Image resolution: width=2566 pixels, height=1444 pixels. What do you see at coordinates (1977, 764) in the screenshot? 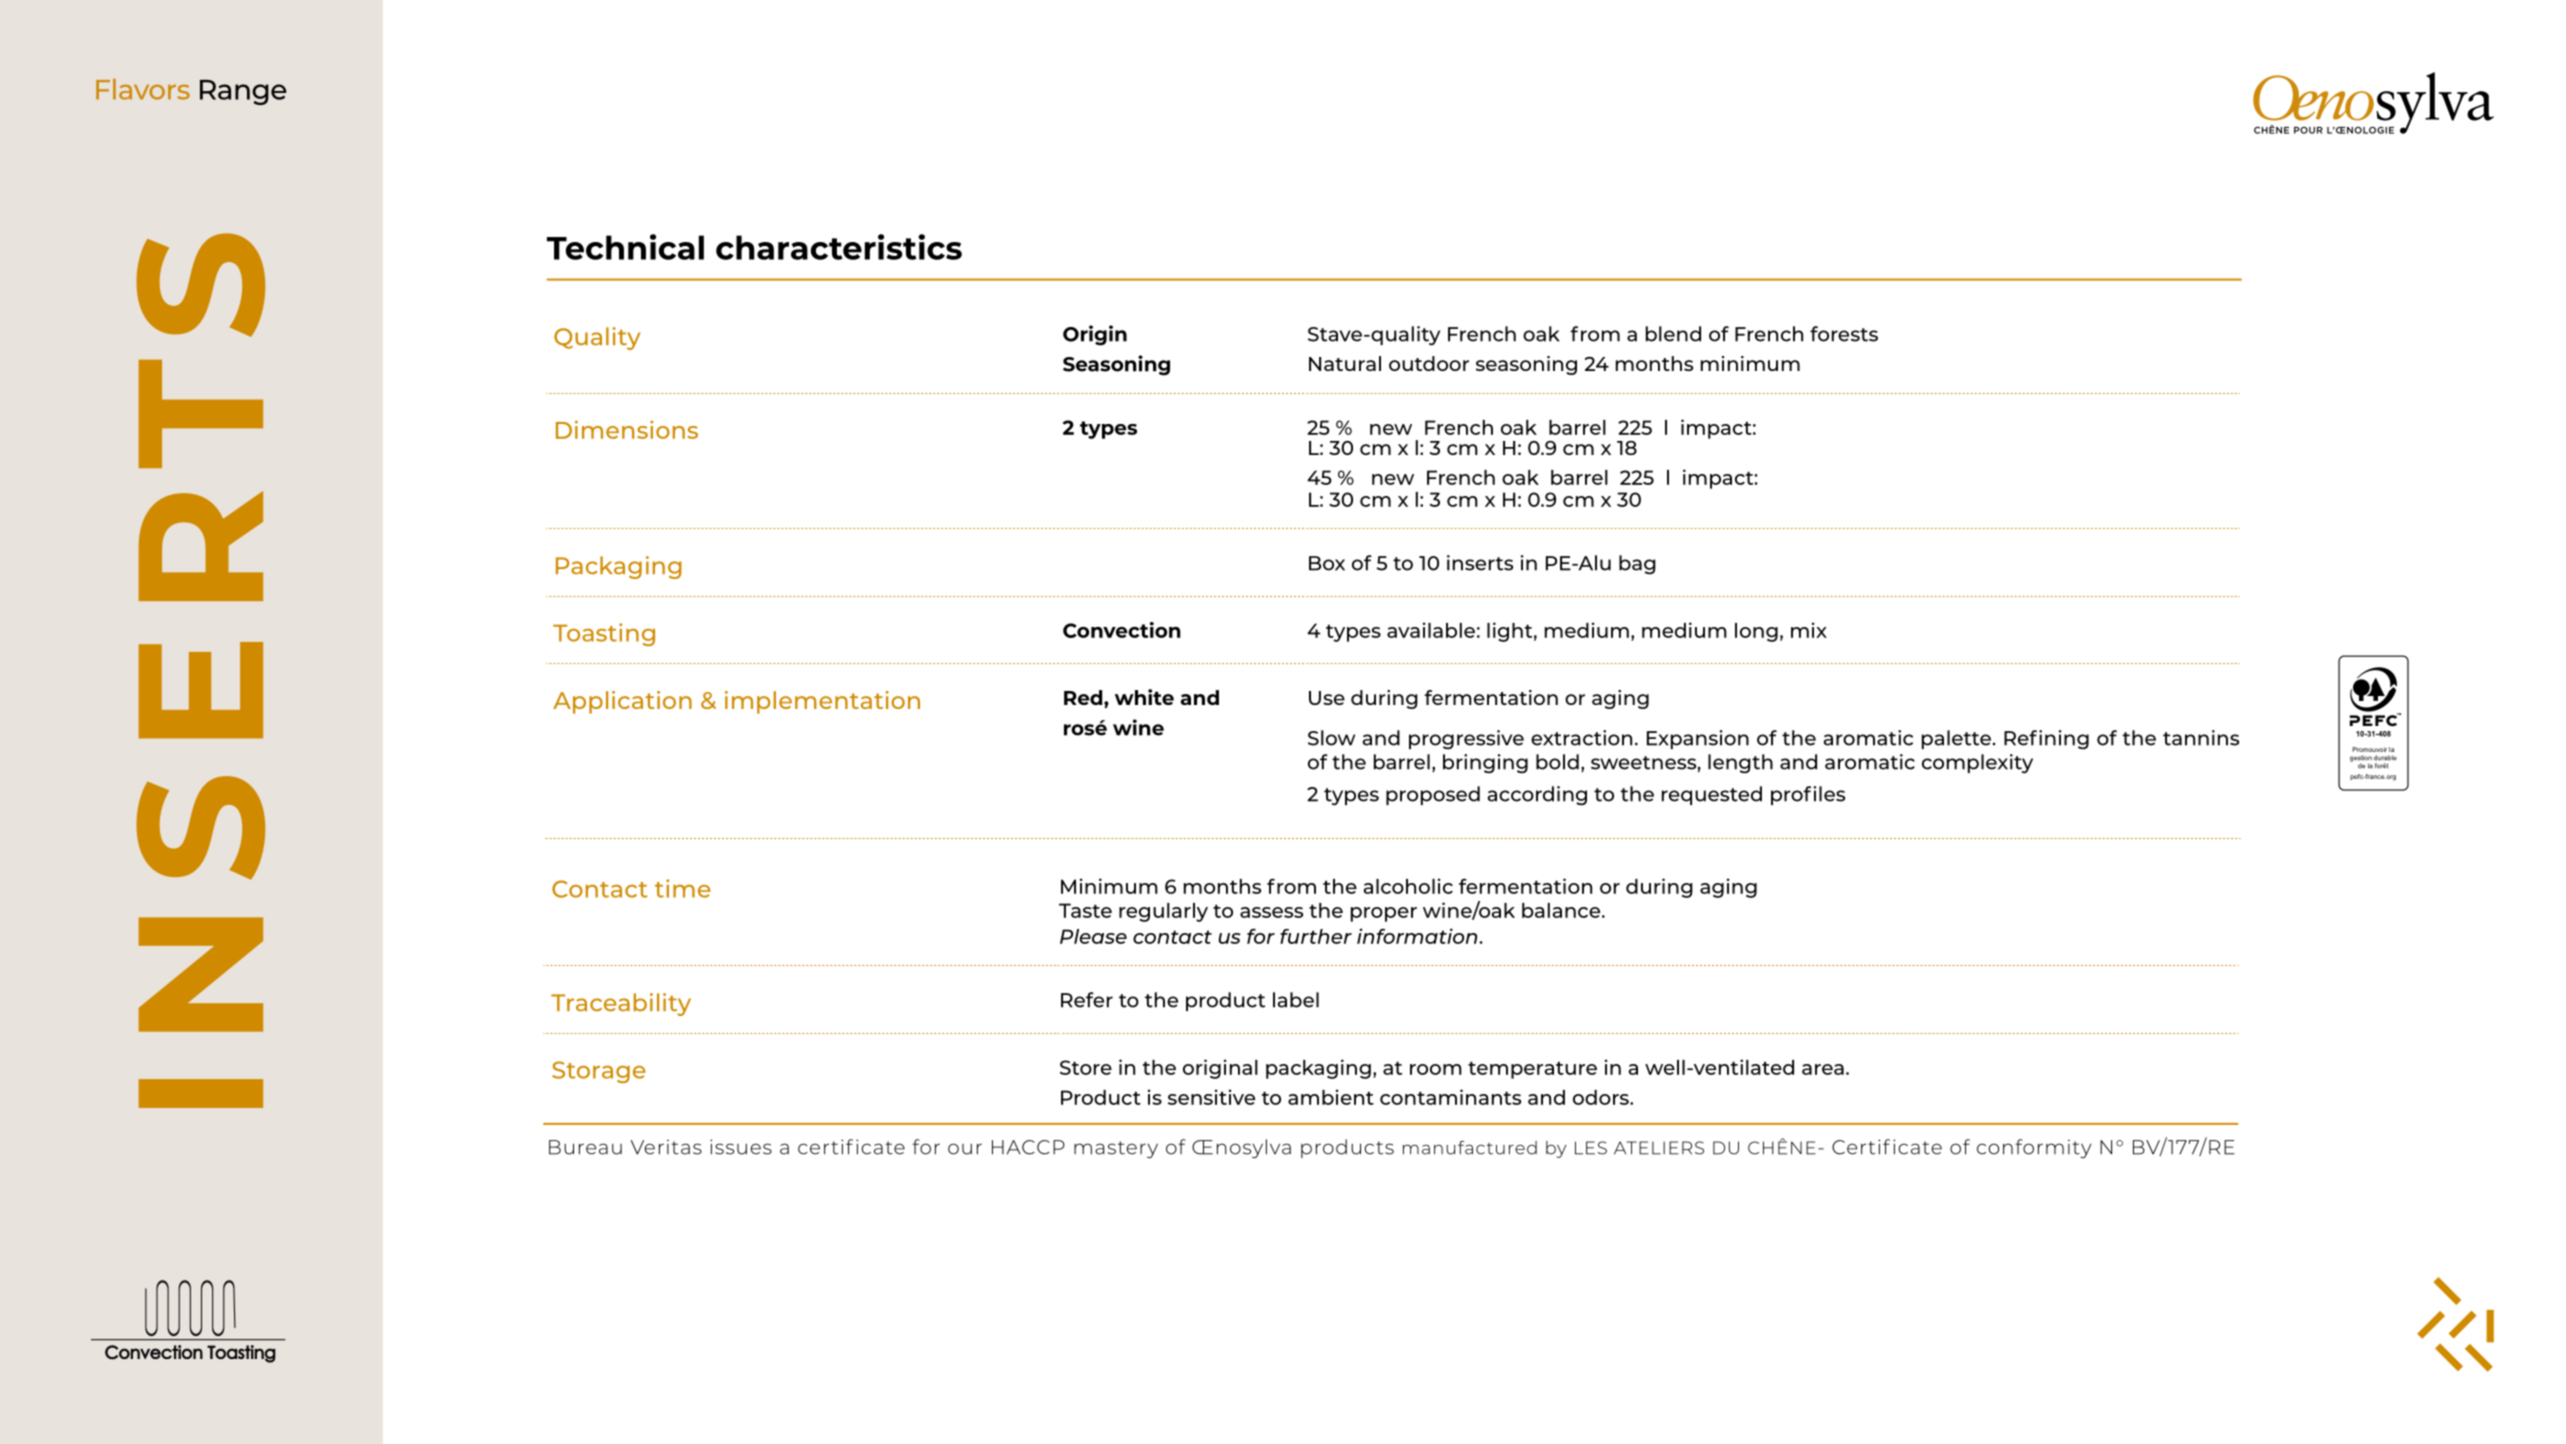
I see `complexity` at bounding box center [1977, 764].
